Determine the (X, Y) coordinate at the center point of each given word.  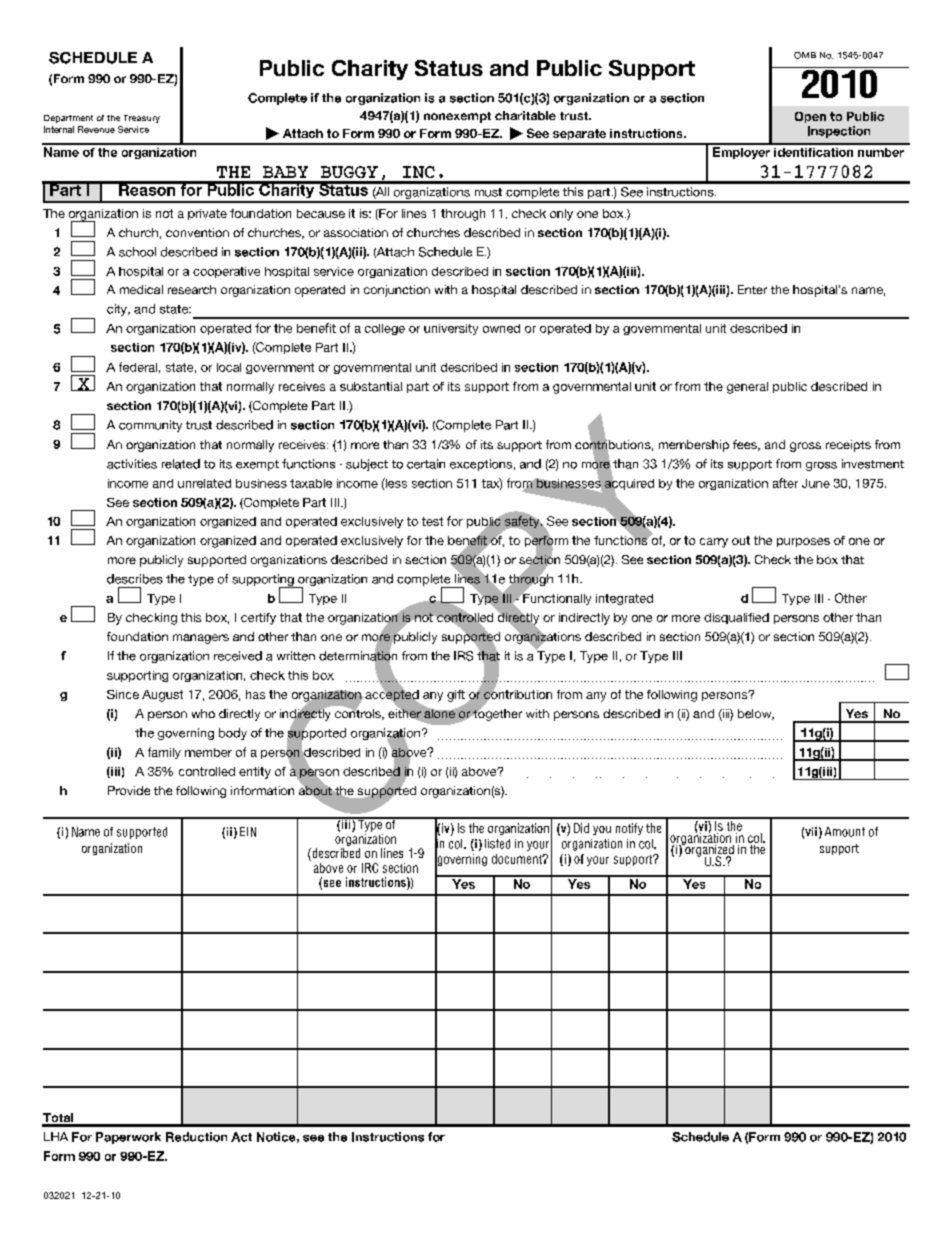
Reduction (196, 1137)
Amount (845, 832)
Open (810, 117)
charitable (525, 115)
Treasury (142, 119)
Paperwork (128, 1138)
